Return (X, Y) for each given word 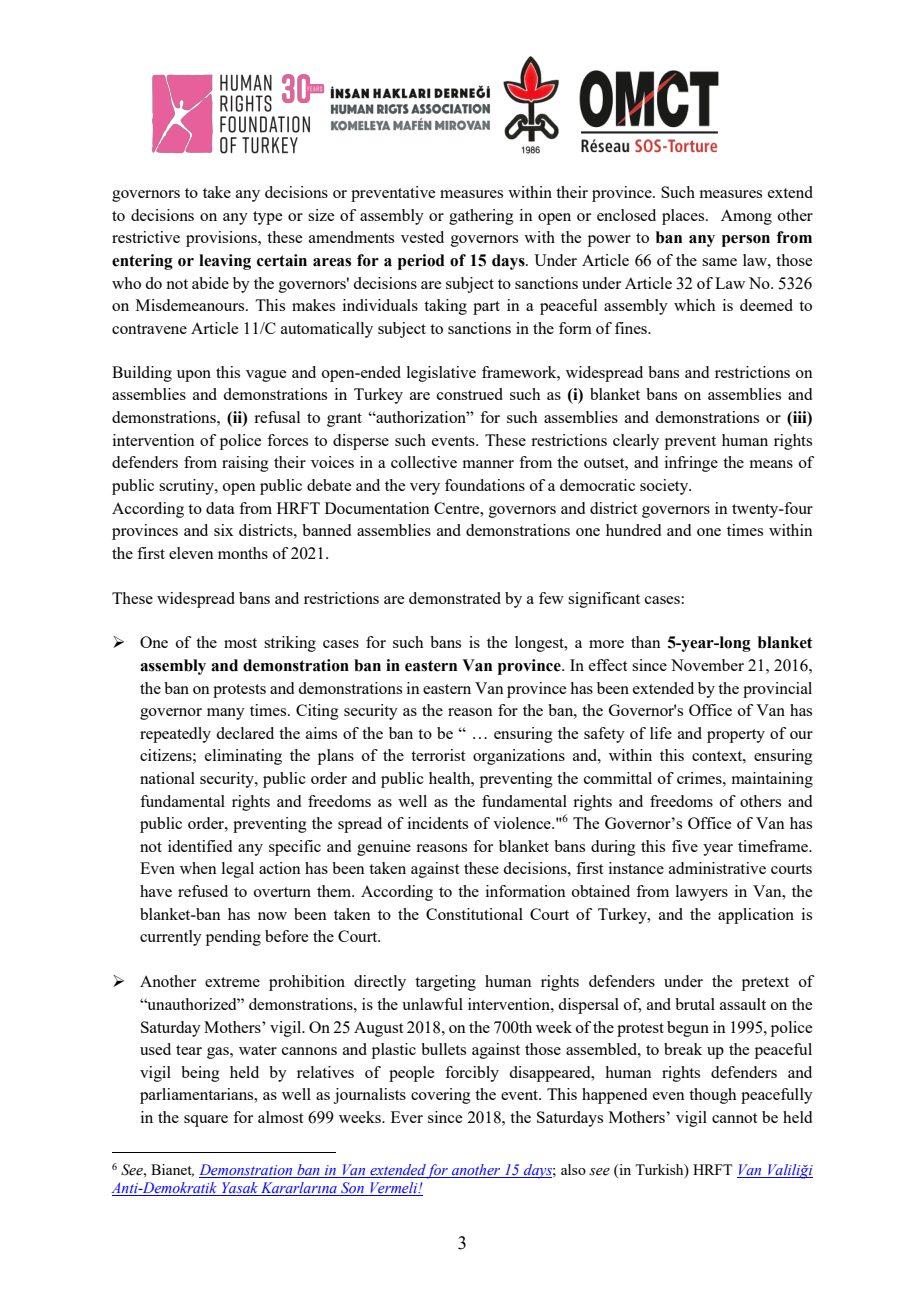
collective (424, 462)
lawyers (702, 893)
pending (233, 938)
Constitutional (474, 914)
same (719, 262)
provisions (222, 239)
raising (245, 464)
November (707, 665)
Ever (407, 1117)
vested (422, 237)
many (226, 714)
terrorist (438, 755)
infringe (691, 464)
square (206, 1121)
